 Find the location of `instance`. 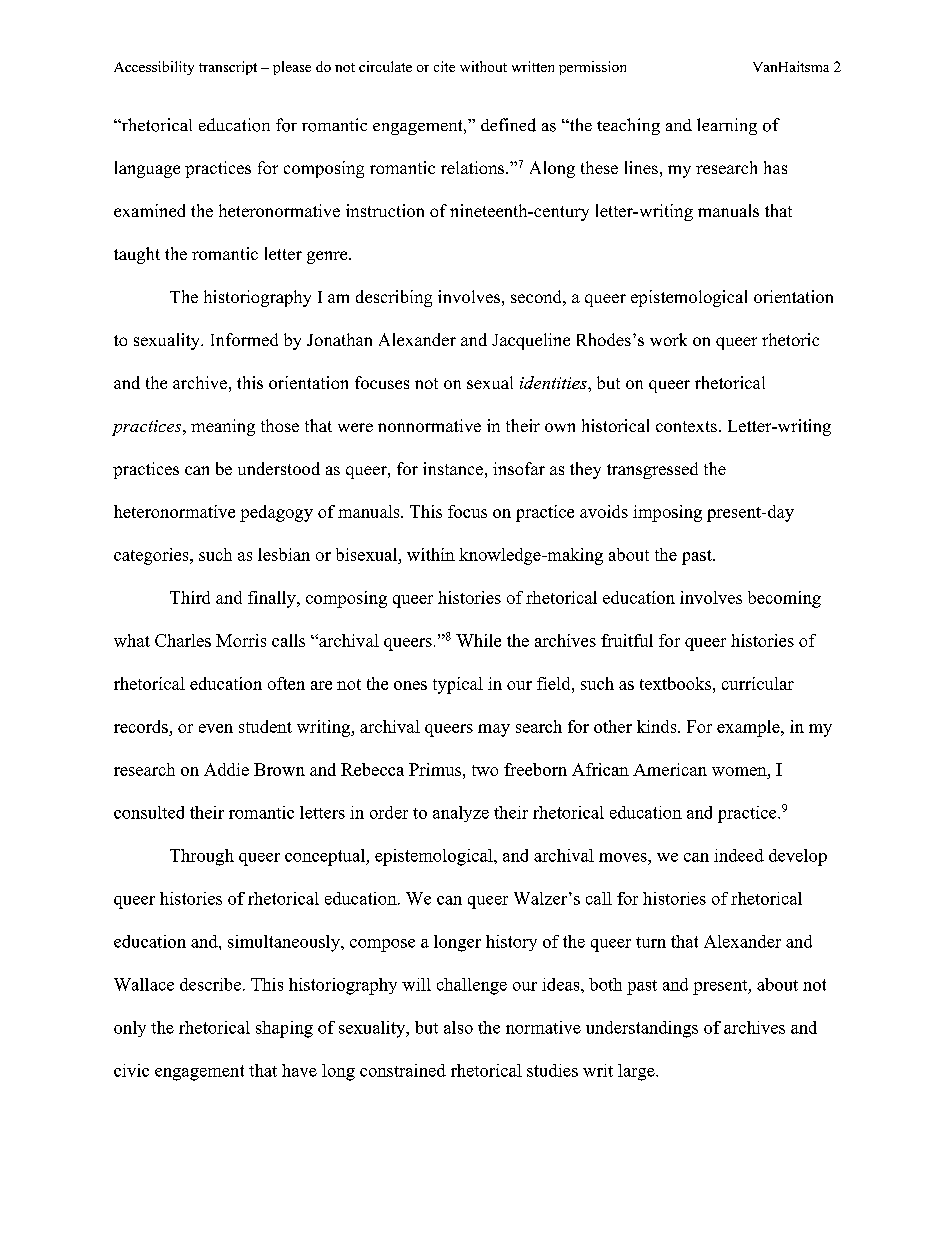

instance is located at coordinates (453, 468).
